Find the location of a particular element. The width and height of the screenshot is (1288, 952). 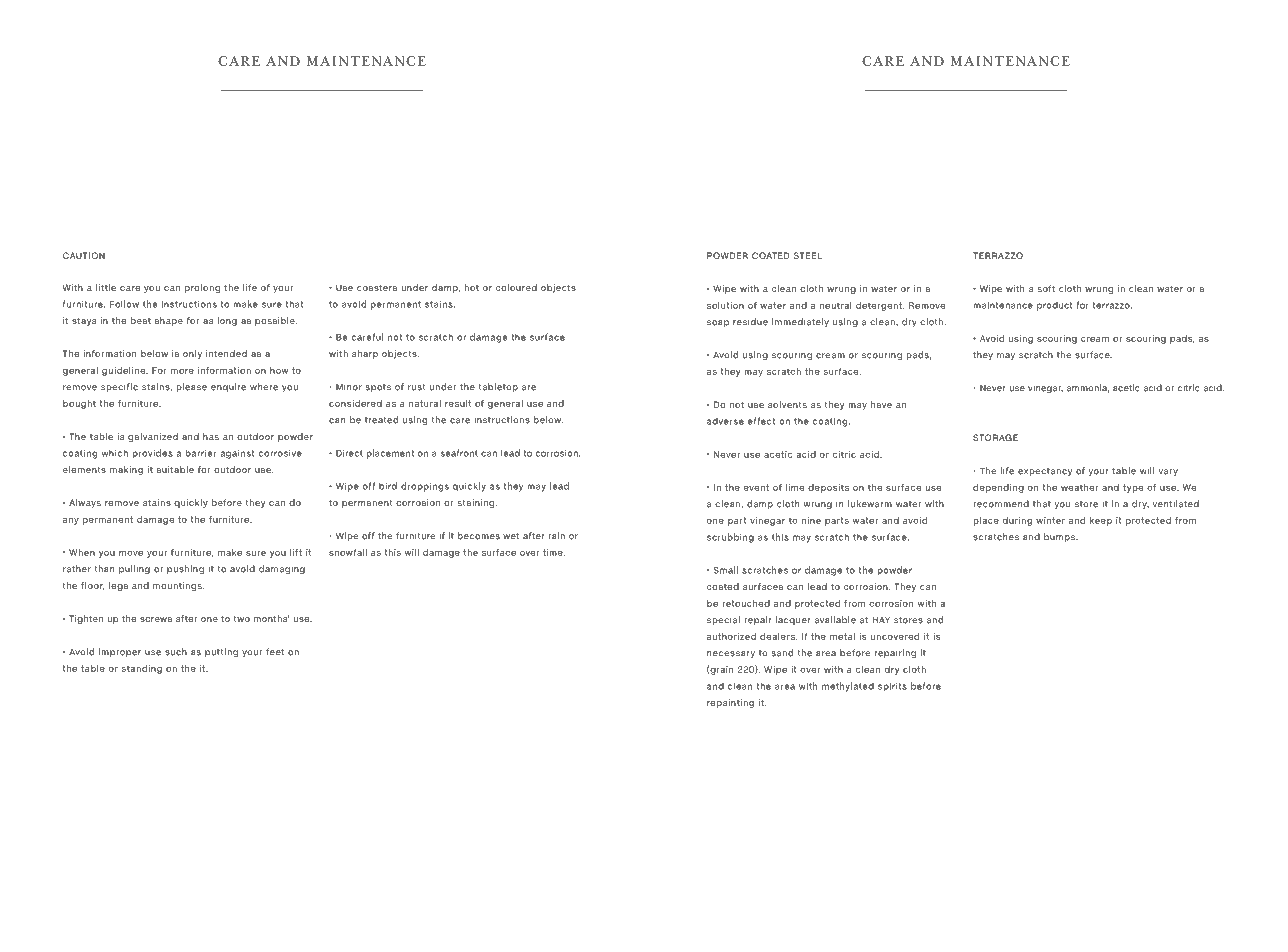

event is located at coordinates (756, 487).
